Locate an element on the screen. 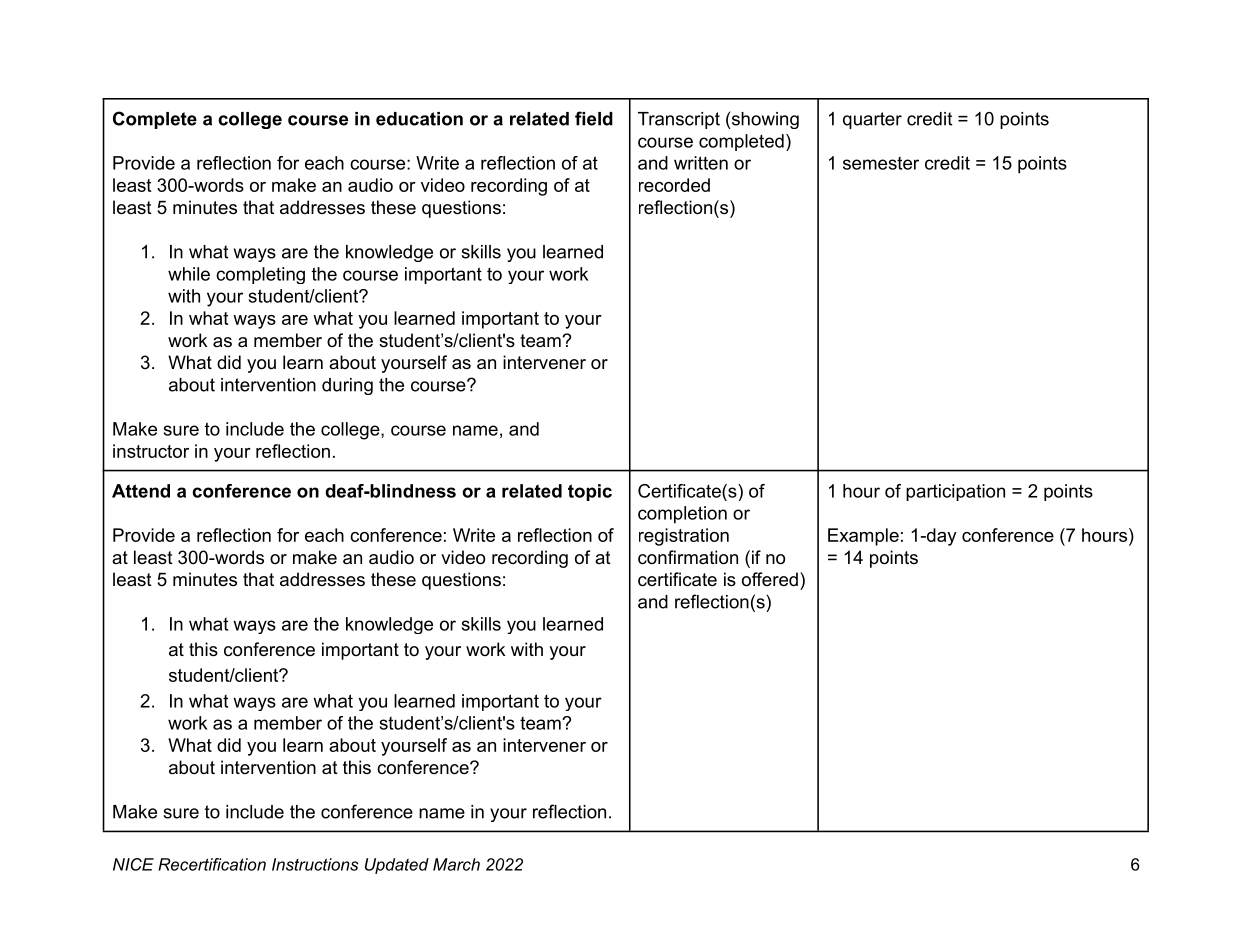  participation is located at coordinates (955, 492).
